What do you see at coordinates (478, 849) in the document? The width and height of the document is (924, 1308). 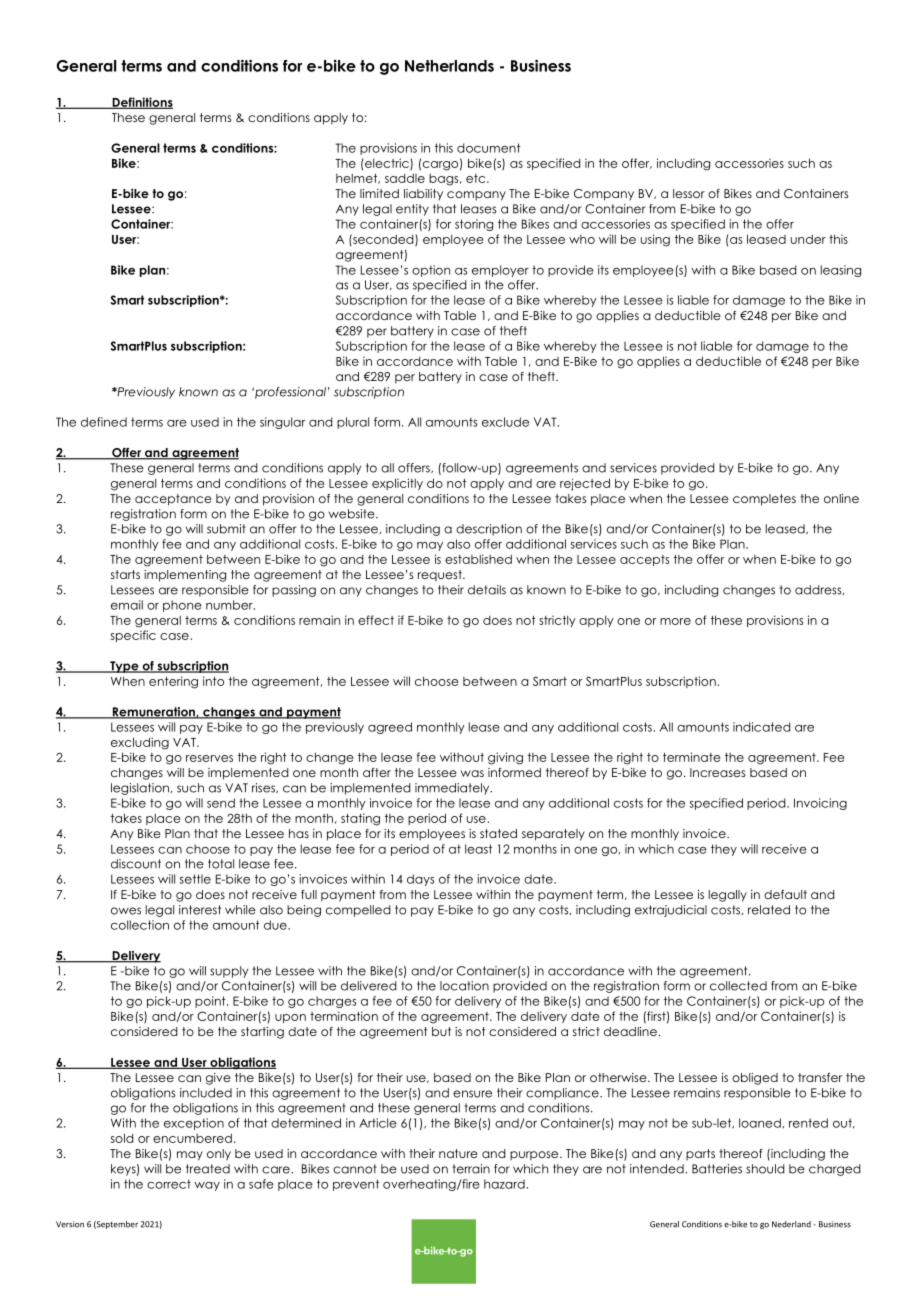 I see `least` at bounding box center [478, 849].
